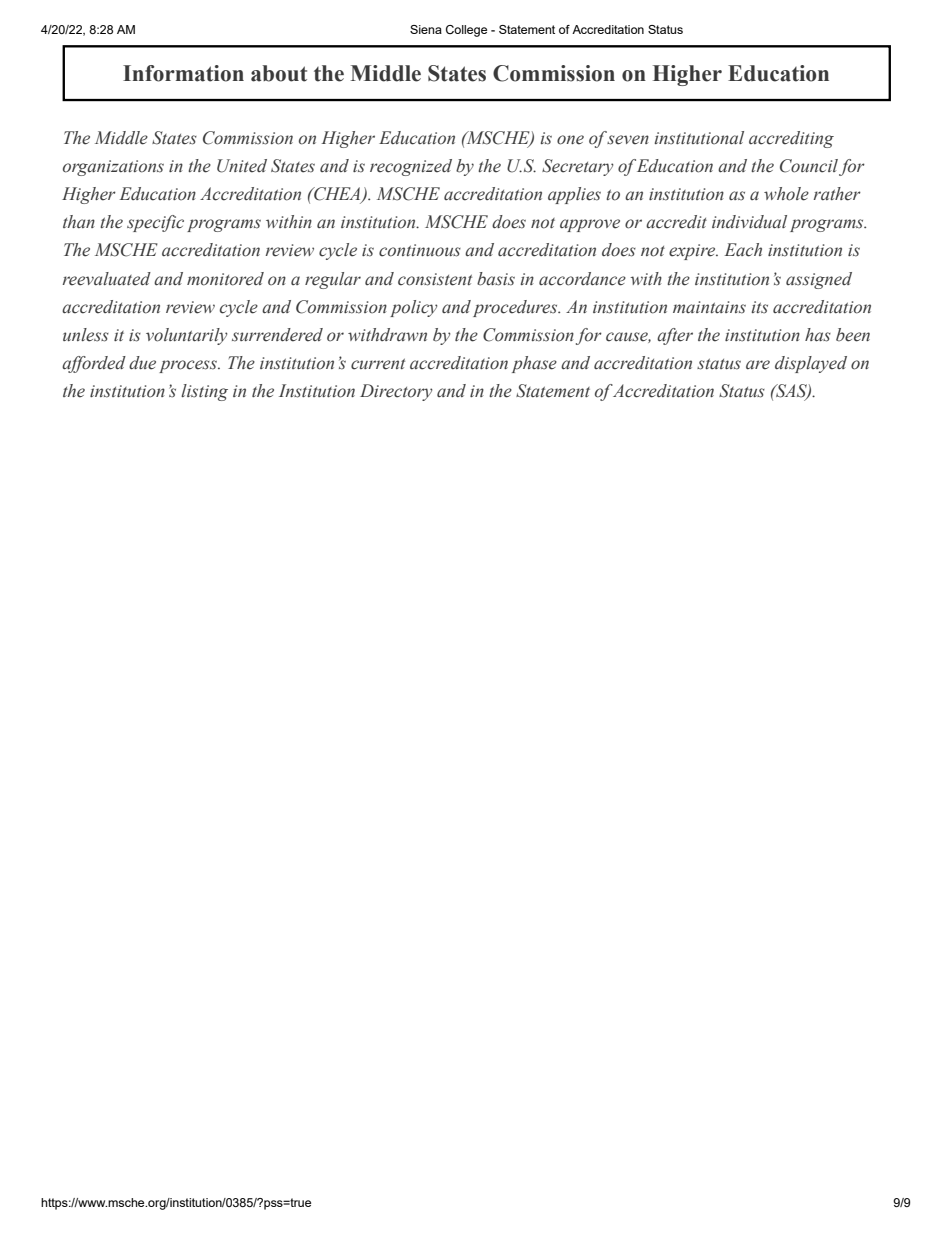 This screenshot has height=1233, width=952. I want to click on Directory, so click(396, 392).
